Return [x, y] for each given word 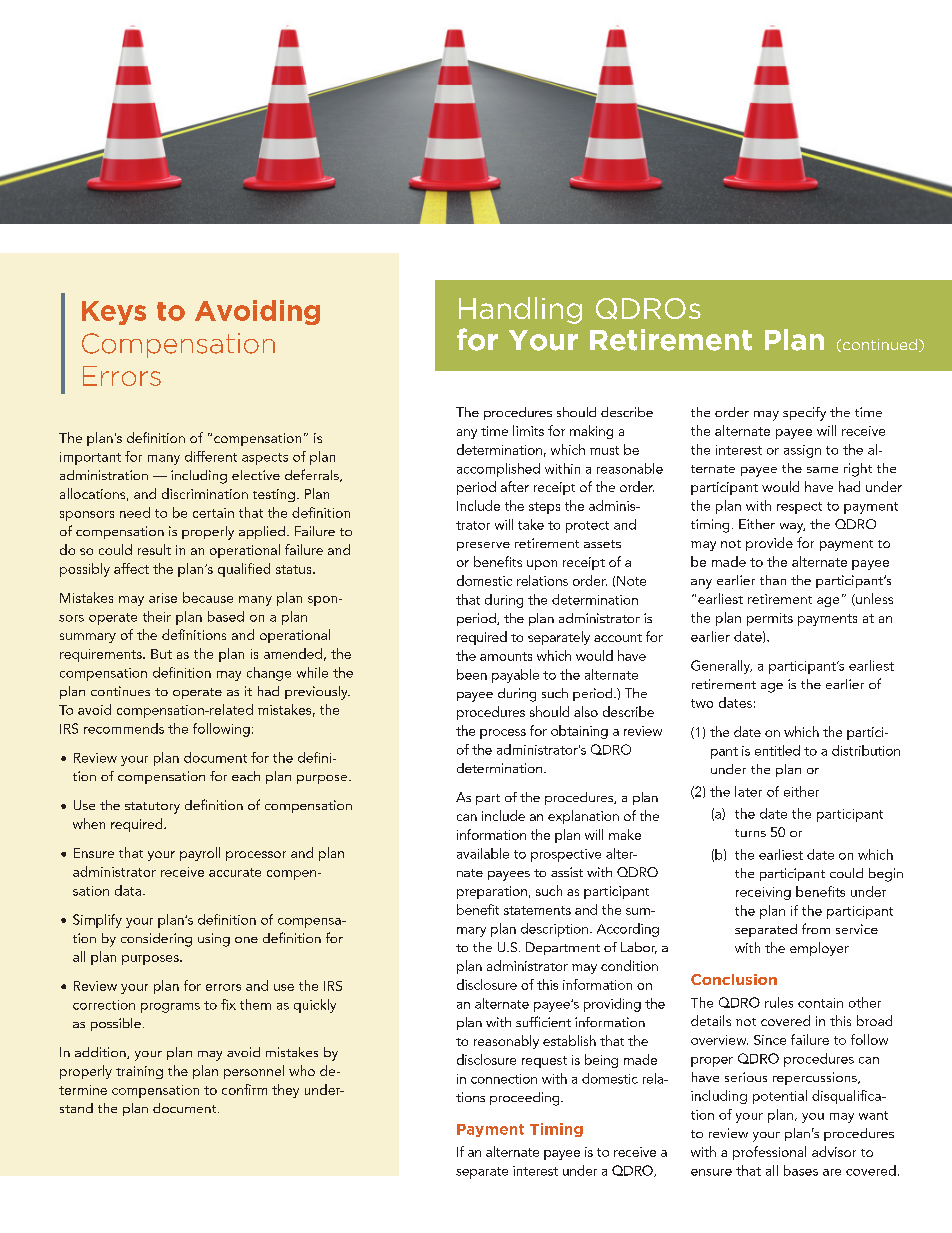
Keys [114, 313]
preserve [483, 546]
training [139, 1072]
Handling [520, 310]
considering [156, 940]
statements [537, 910]
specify [804, 414]
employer [819, 949]
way [792, 528]
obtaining [579, 732]
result [154, 549]
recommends [124, 728]
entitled [777, 750]
